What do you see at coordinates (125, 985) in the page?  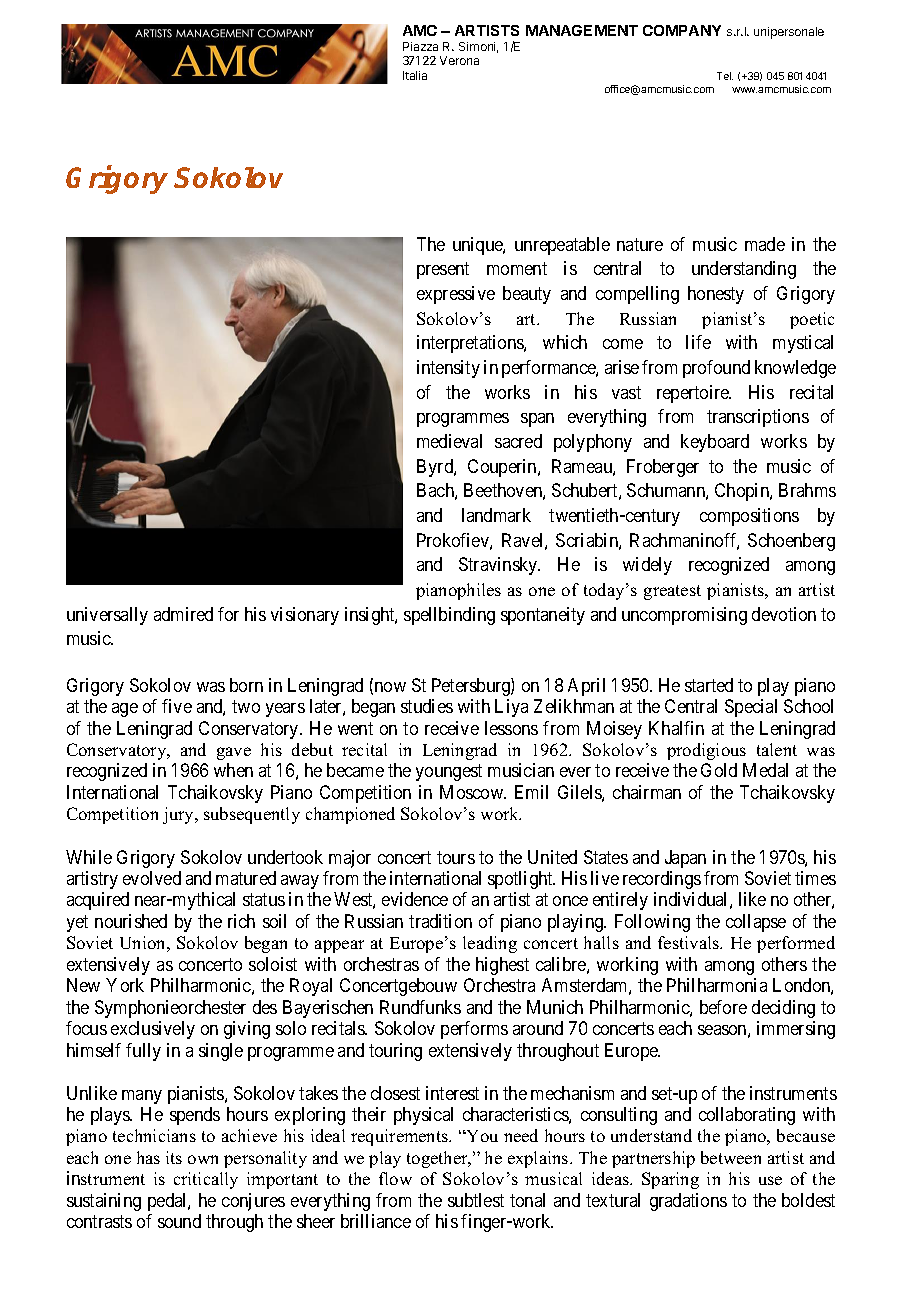 I see `York` at bounding box center [125, 985].
